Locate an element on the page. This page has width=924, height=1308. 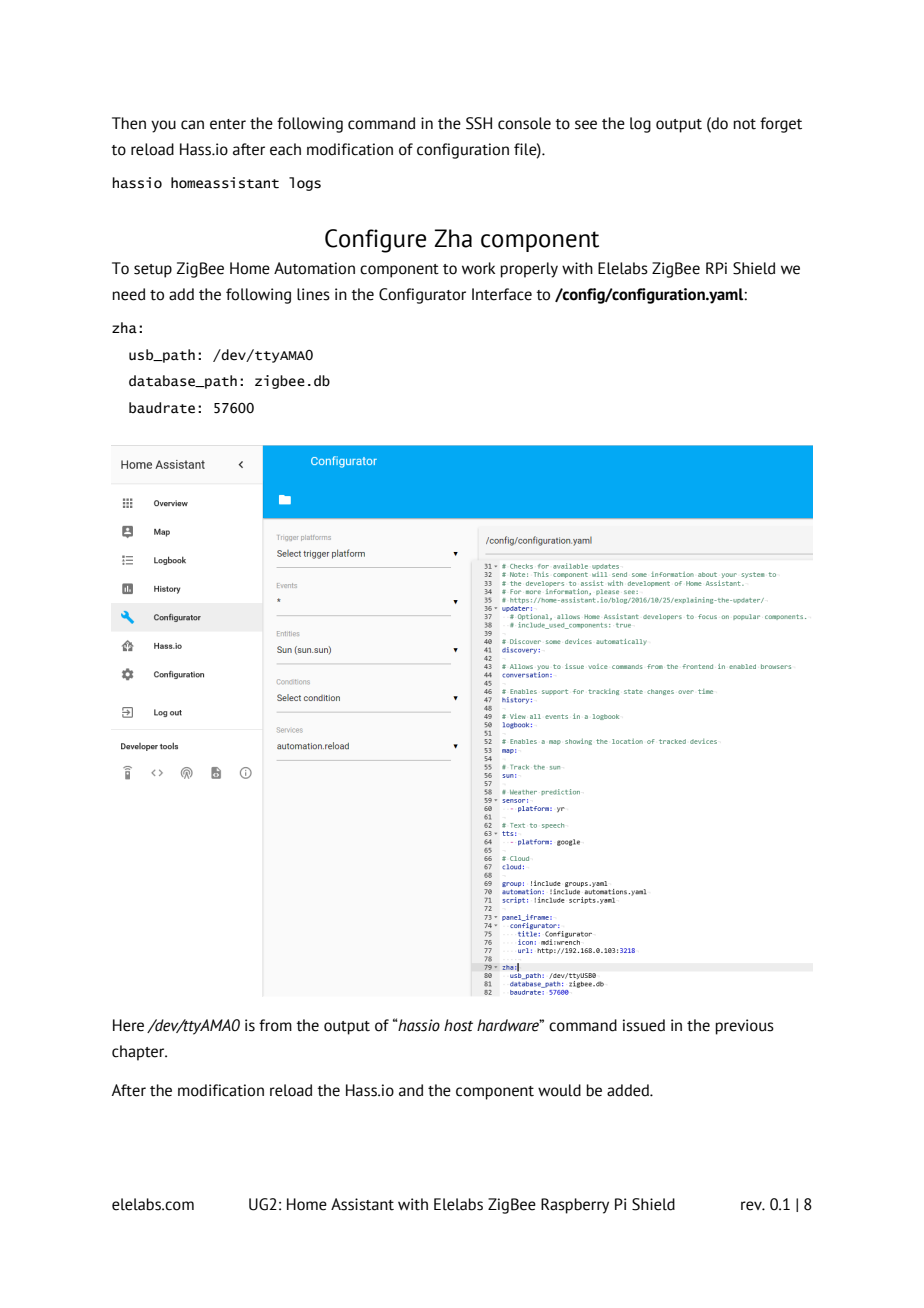
SSH is located at coordinates (479, 123).
